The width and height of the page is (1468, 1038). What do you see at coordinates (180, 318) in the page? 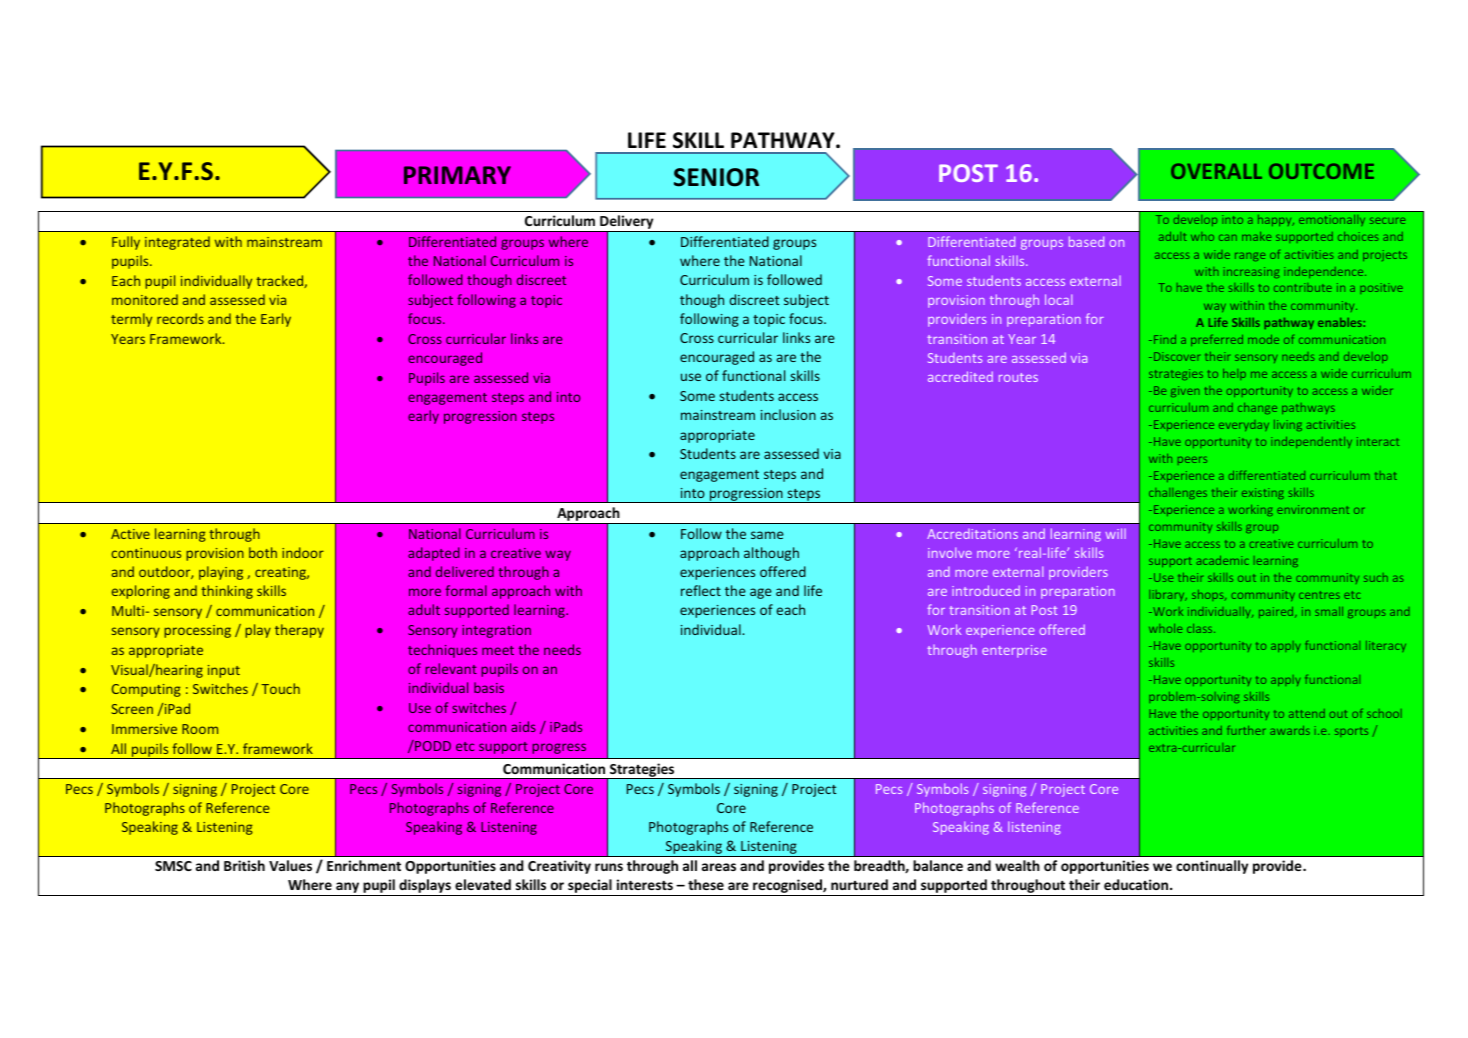
I see `records` at bounding box center [180, 318].
